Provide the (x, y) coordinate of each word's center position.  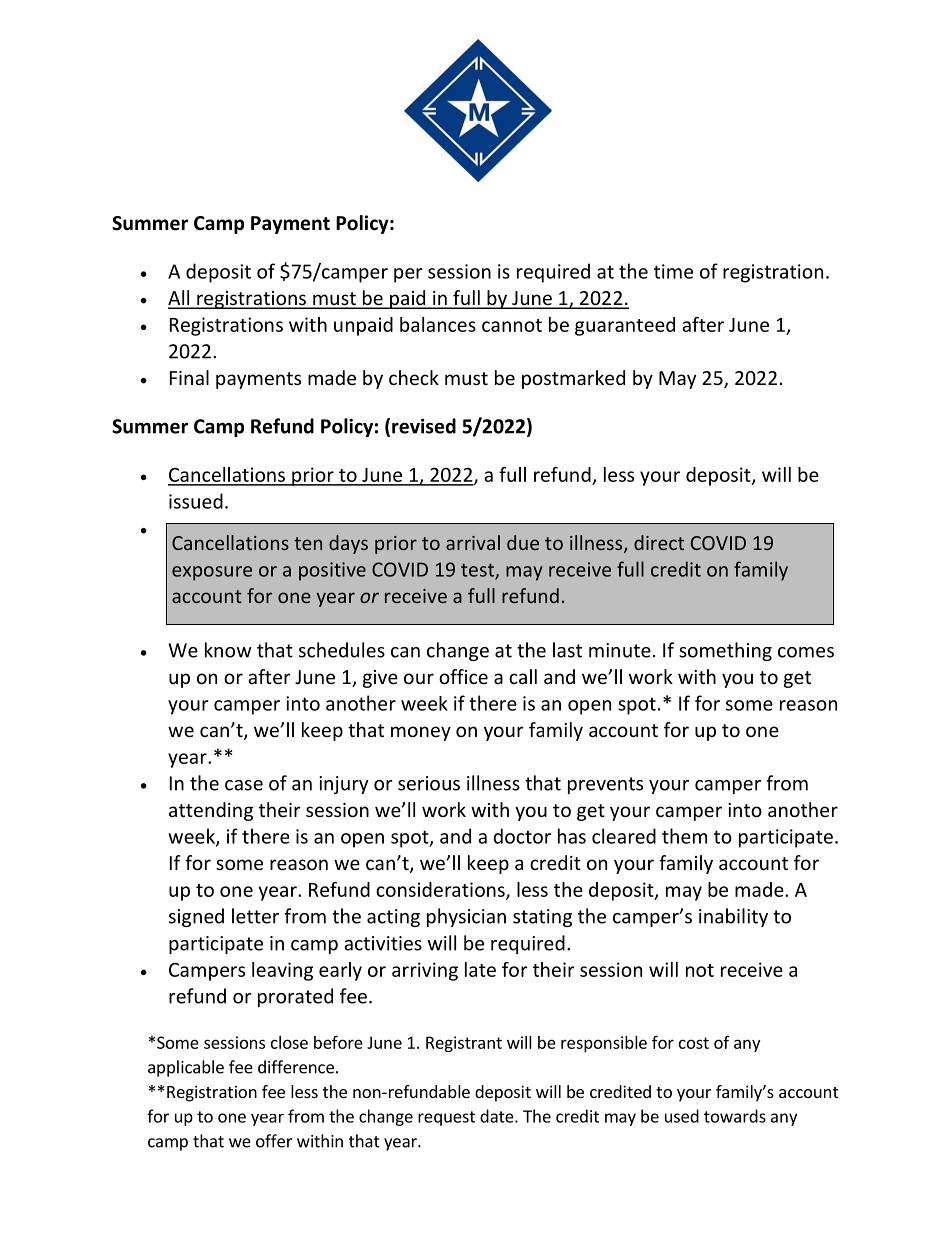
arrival (473, 542)
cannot (512, 325)
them (684, 836)
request (446, 1118)
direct (659, 542)
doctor (522, 836)
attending (211, 811)
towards (735, 1116)
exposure (212, 573)
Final (189, 377)
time (673, 271)
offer (274, 1141)
